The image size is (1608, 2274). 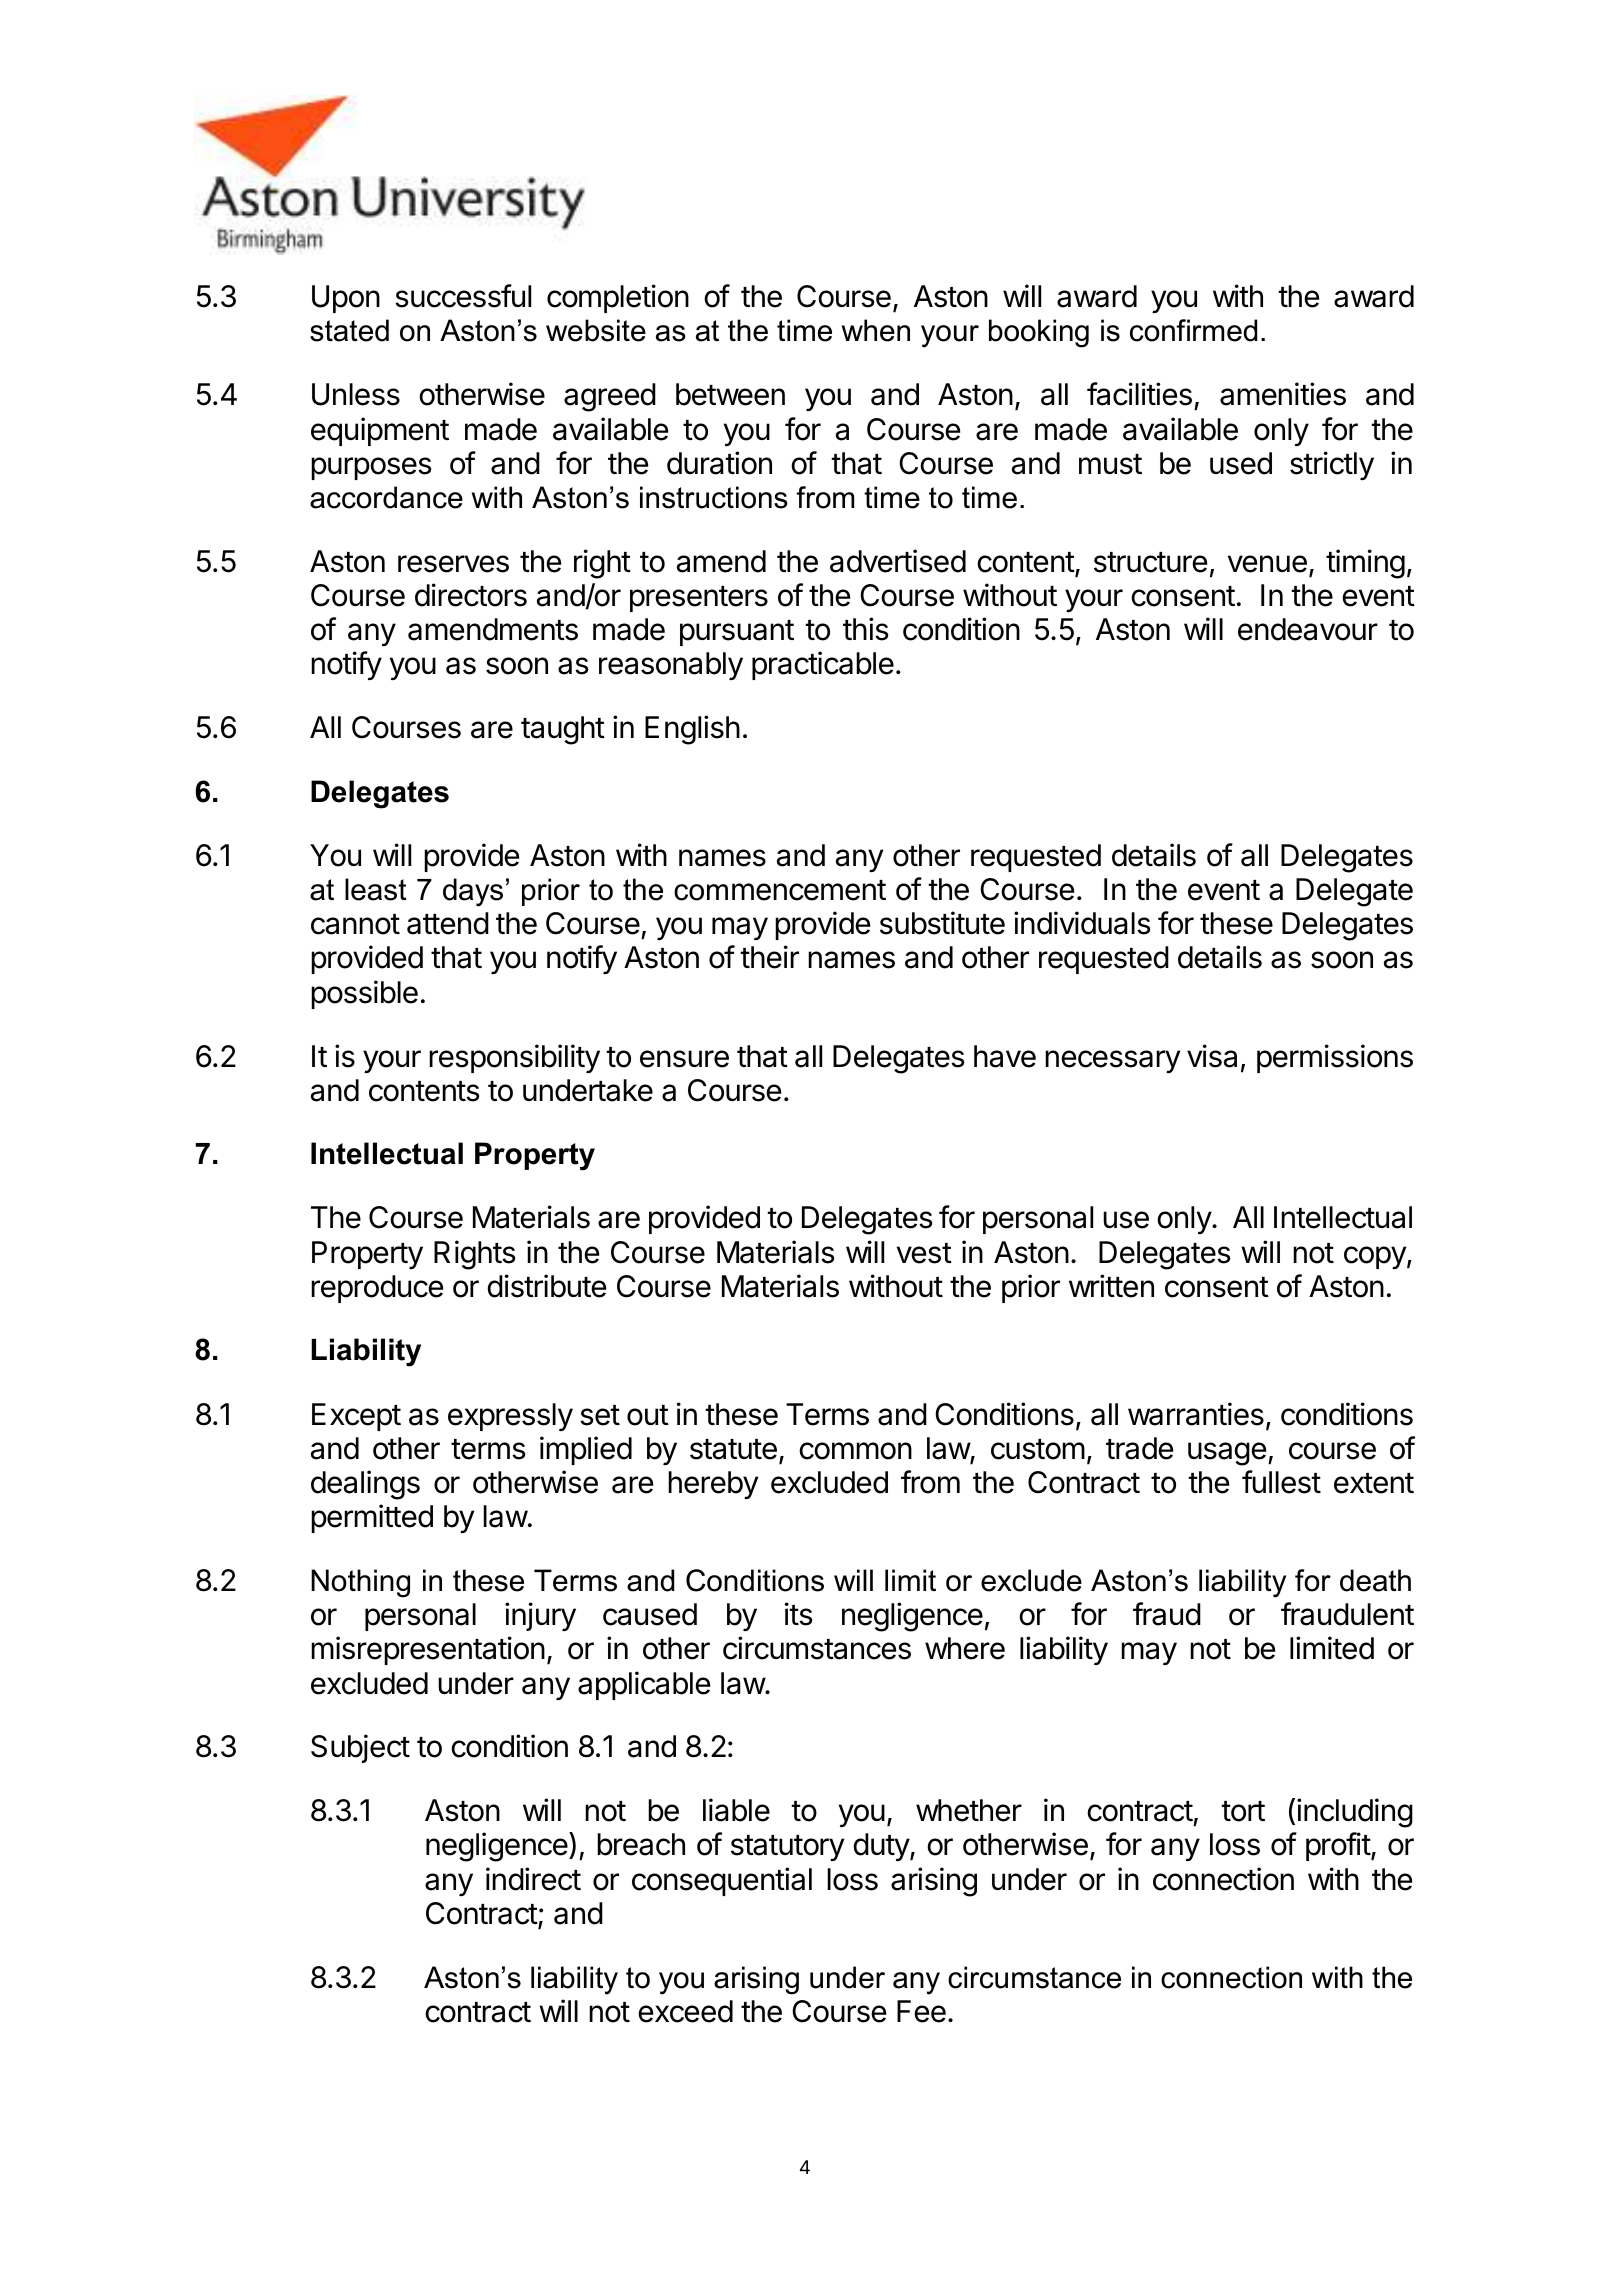 I want to click on common, so click(x=855, y=1451).
